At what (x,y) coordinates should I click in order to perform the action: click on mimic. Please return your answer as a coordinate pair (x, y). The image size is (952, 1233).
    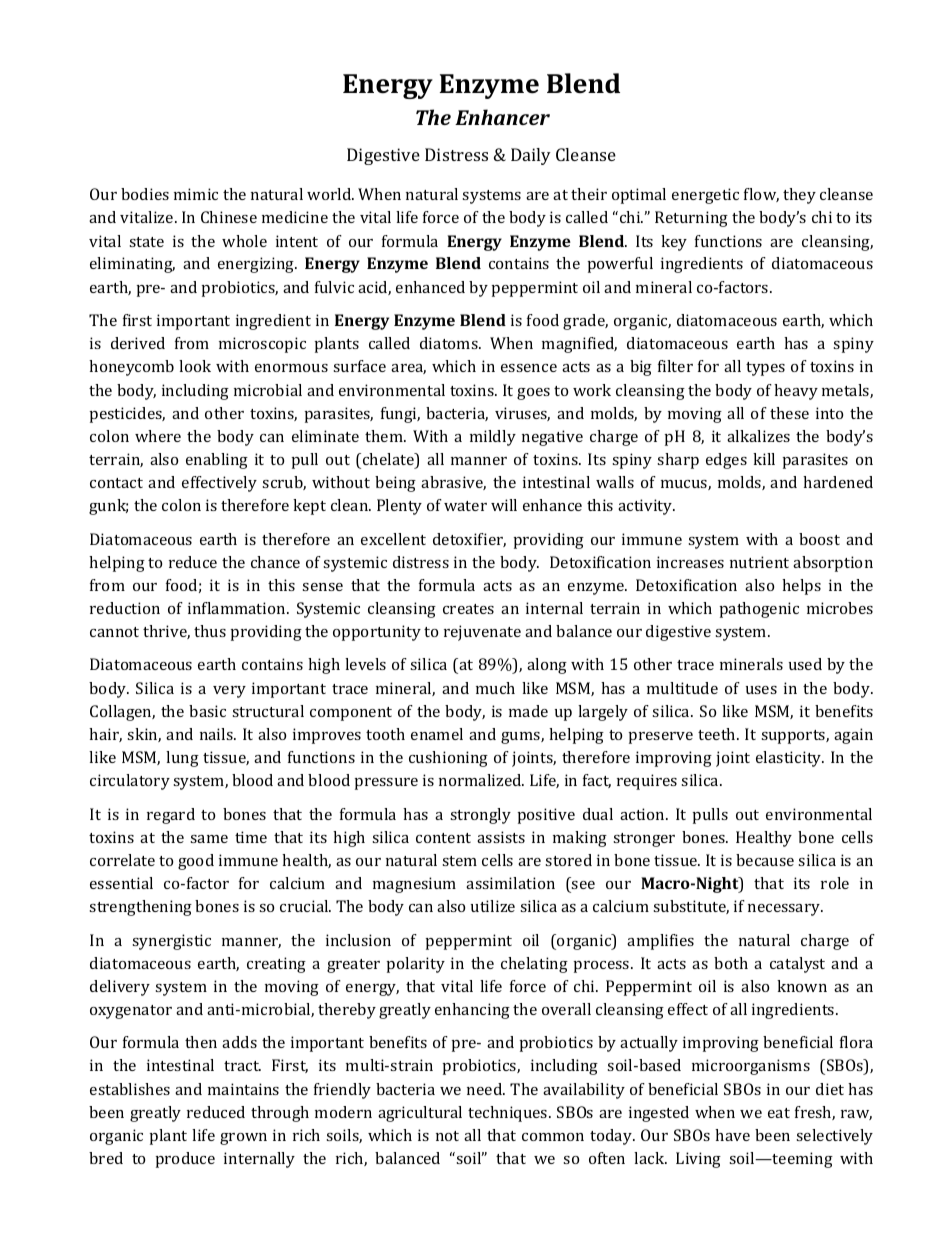
    Looking at the image, I should click on (196, 194).
